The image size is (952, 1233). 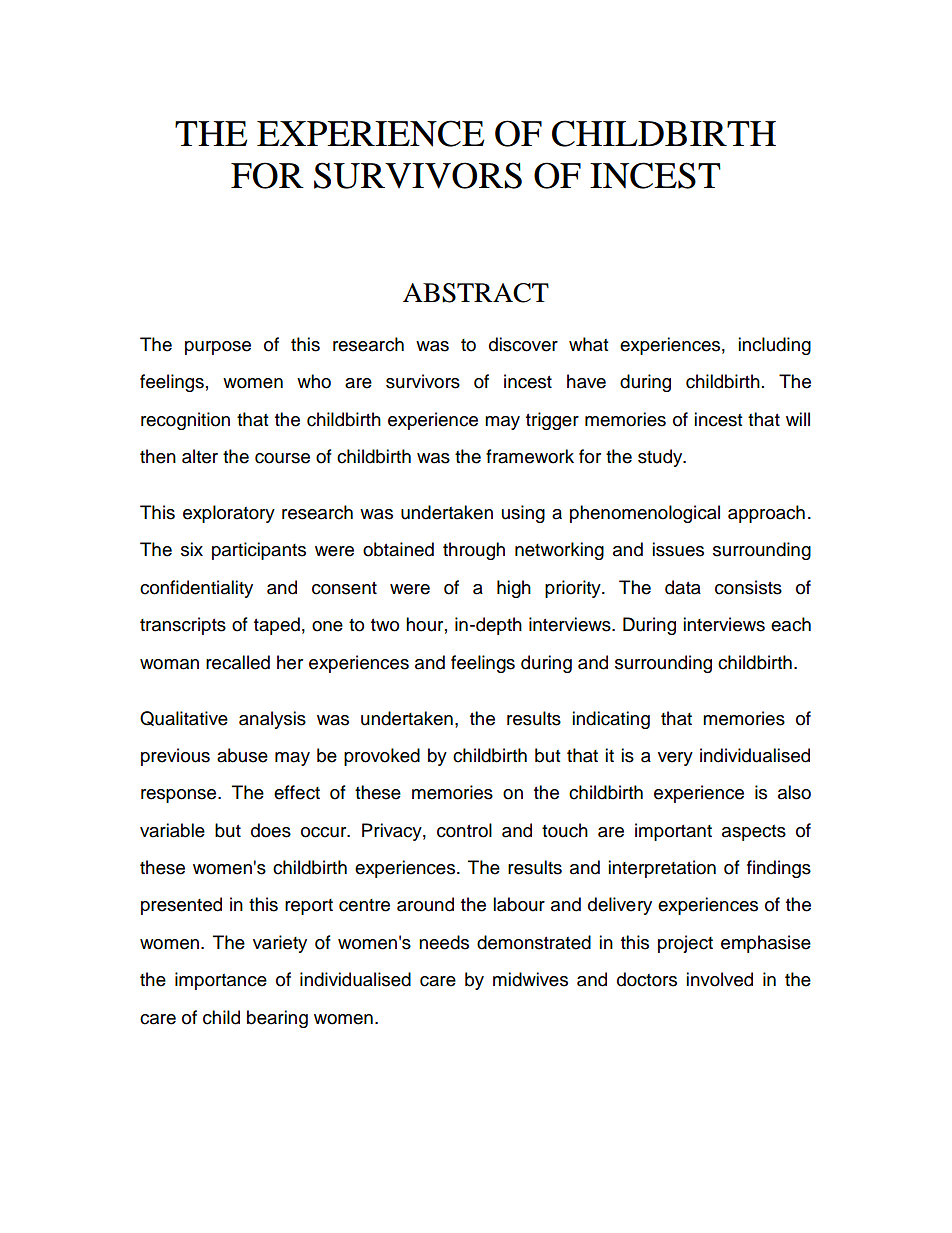 What do you see at coordinates (774, 346) in the page?
I see `including` at bounding box center [774, 346].
